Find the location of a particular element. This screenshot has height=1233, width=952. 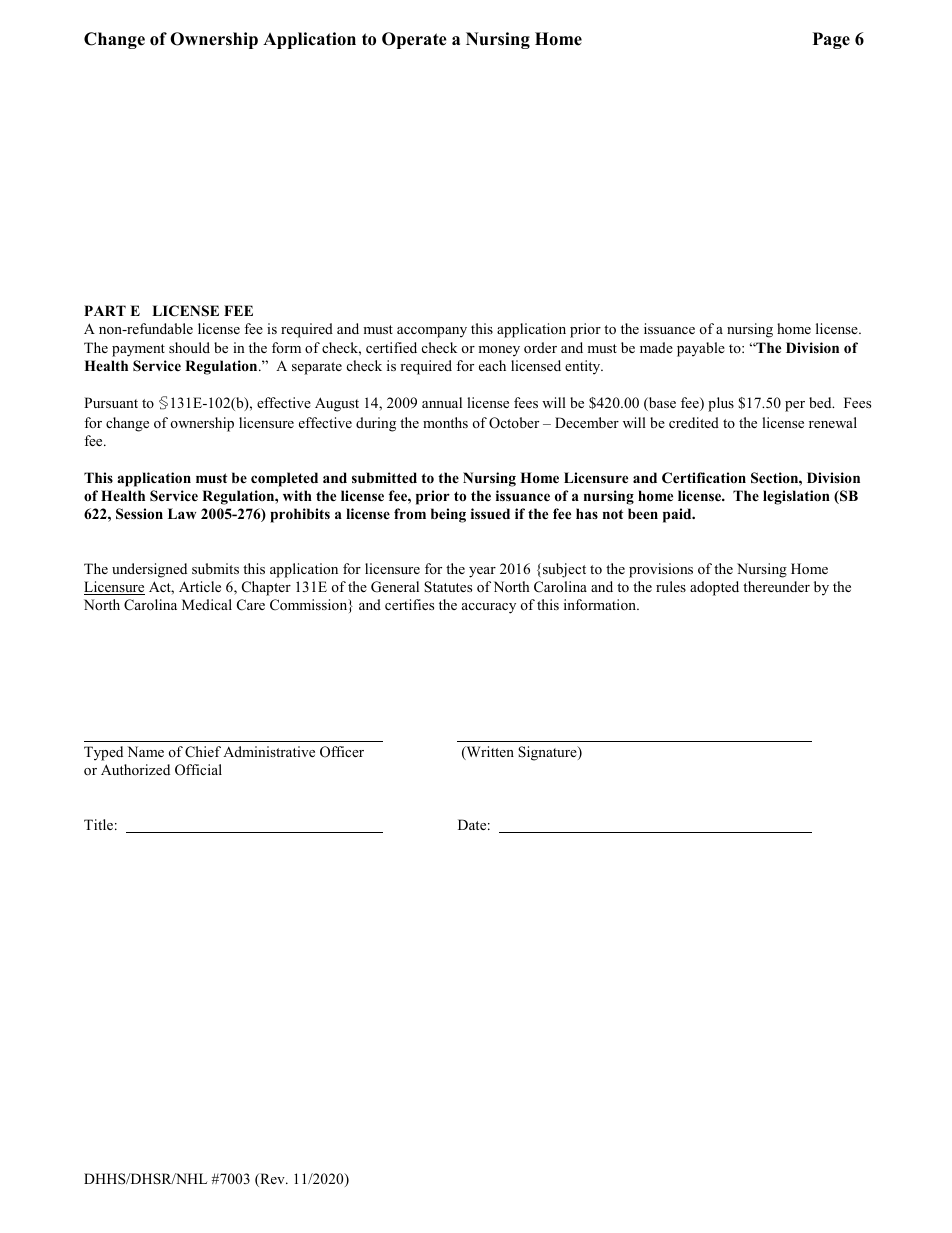

Title is located at coordinates (98, 824).
